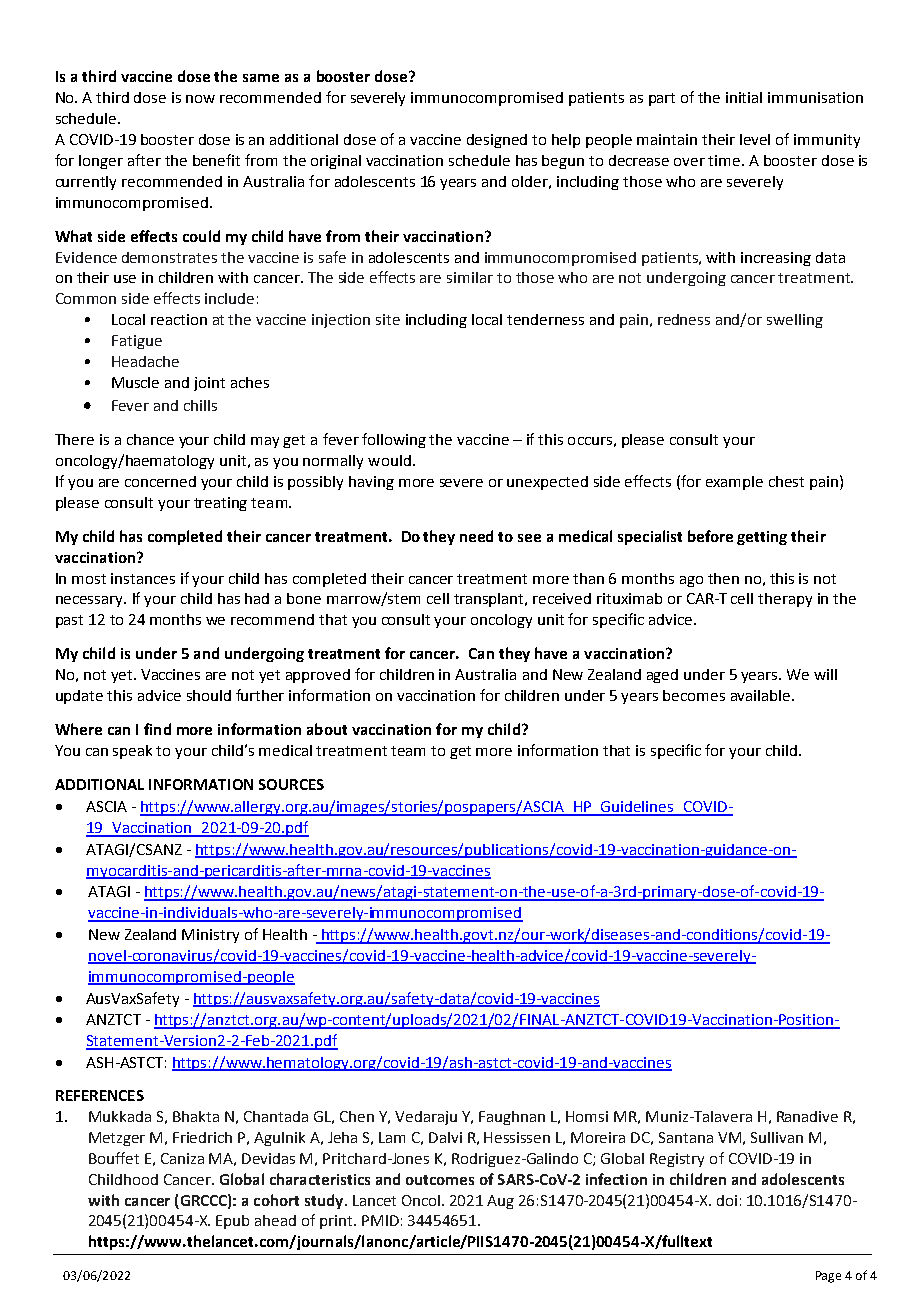  What do you see at coordinates (490, 600) in the page?
I see `transplant` at bounding box center [490, 600].
